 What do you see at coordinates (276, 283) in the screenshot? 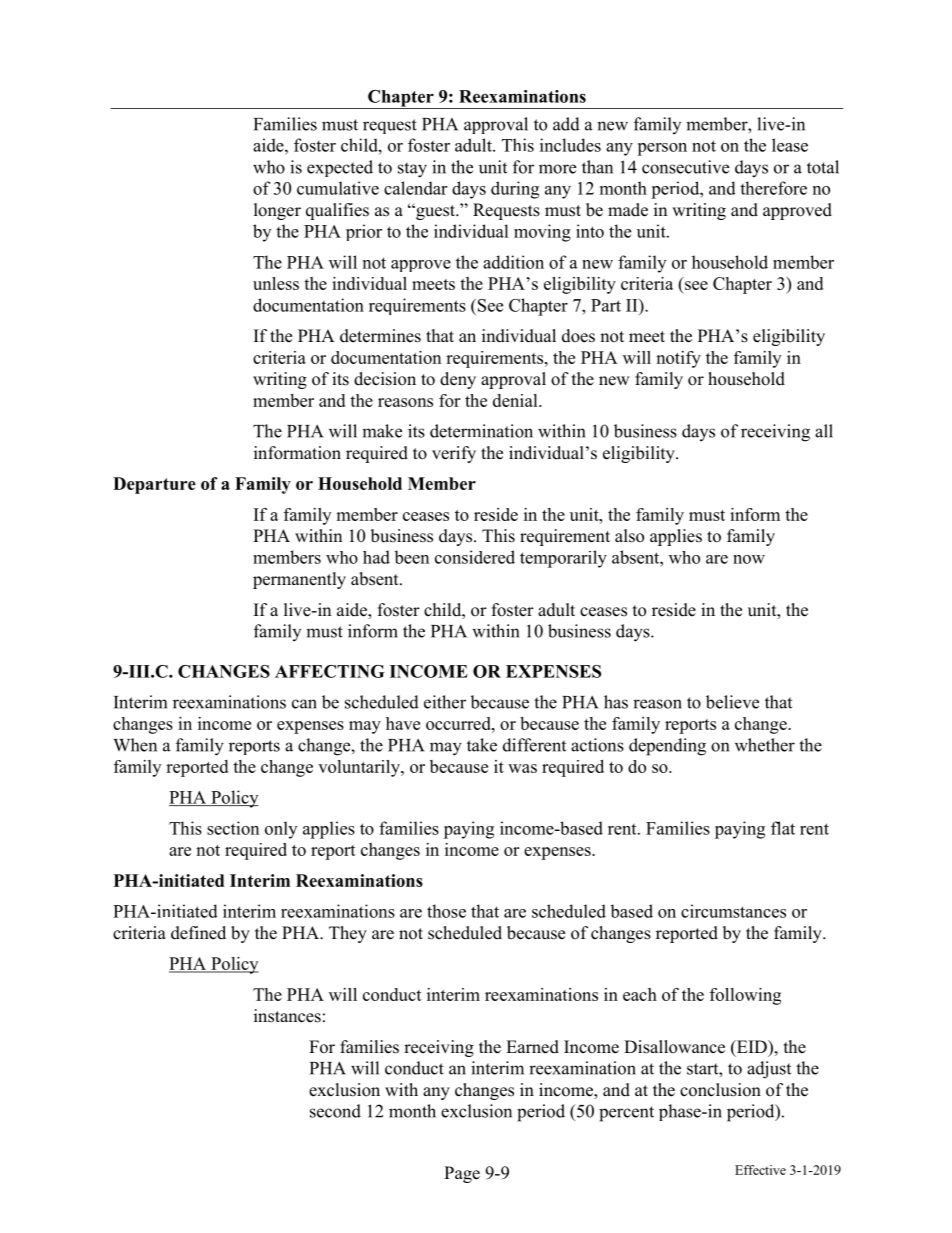
I see `unless` at bounding box center [276, 283].
